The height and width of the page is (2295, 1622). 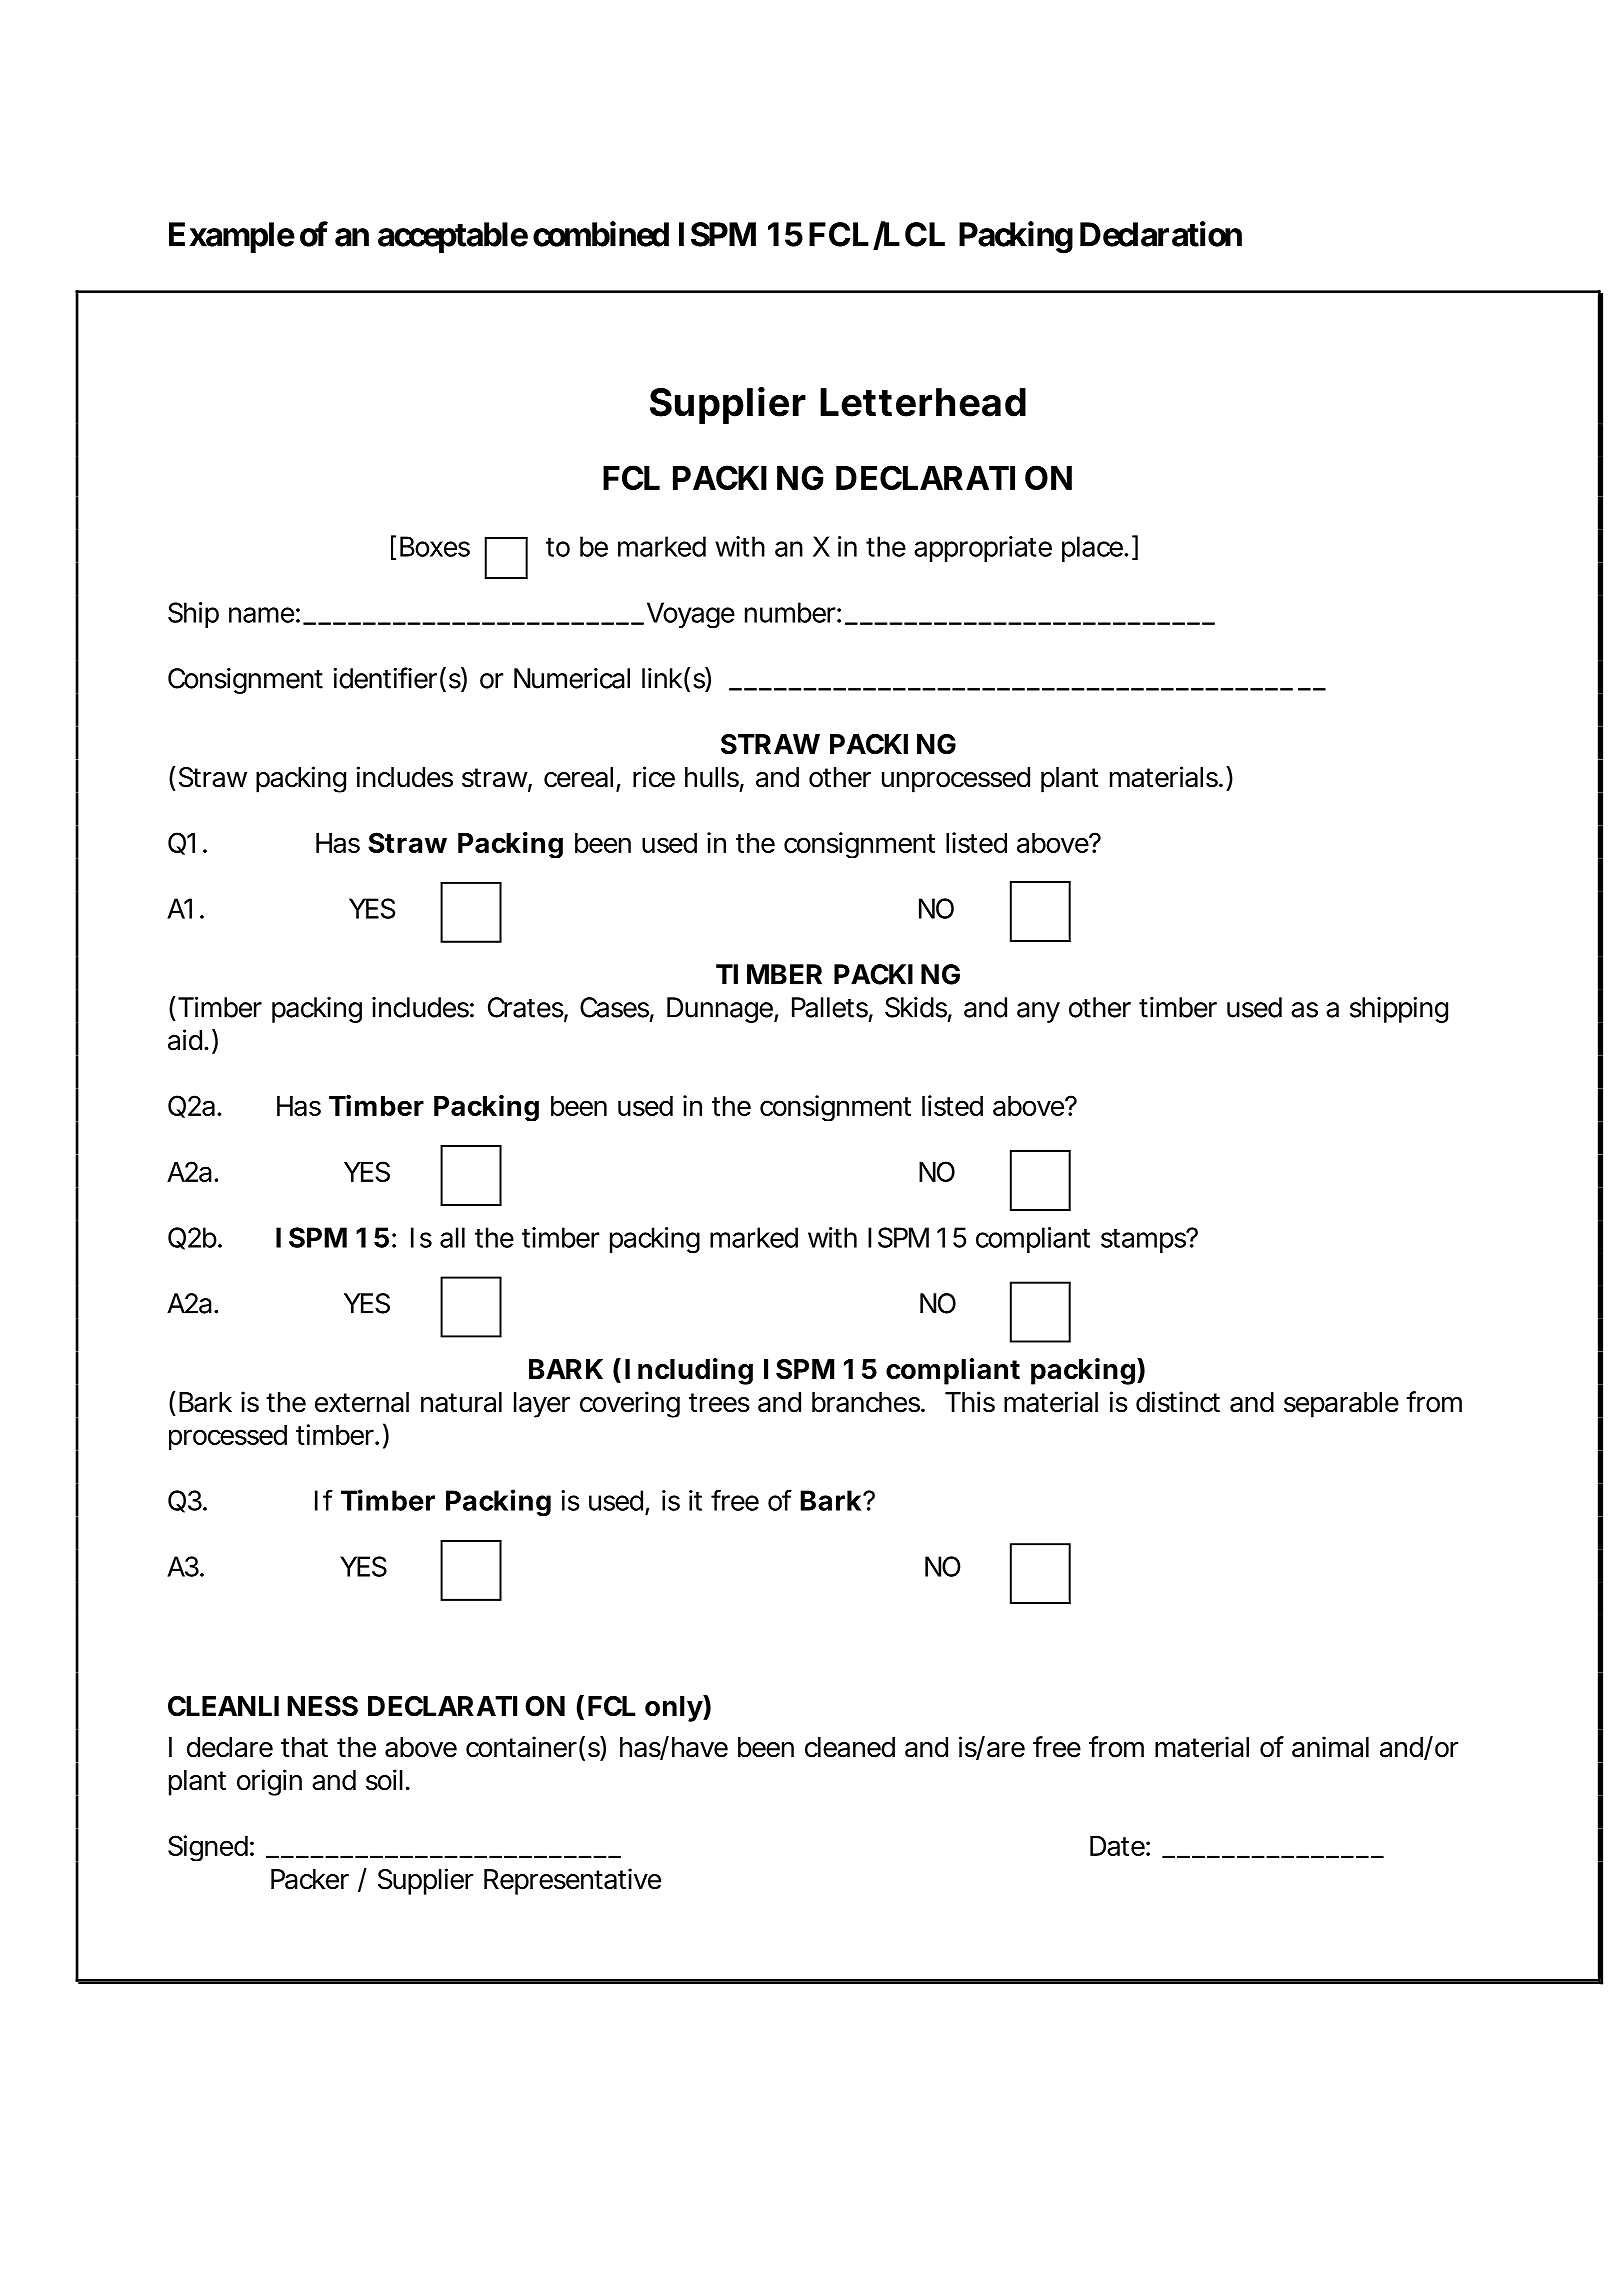 What do you see at coordinates (384, 1780) in the page?
I see `soil` at bounding box center [384, 1780].
